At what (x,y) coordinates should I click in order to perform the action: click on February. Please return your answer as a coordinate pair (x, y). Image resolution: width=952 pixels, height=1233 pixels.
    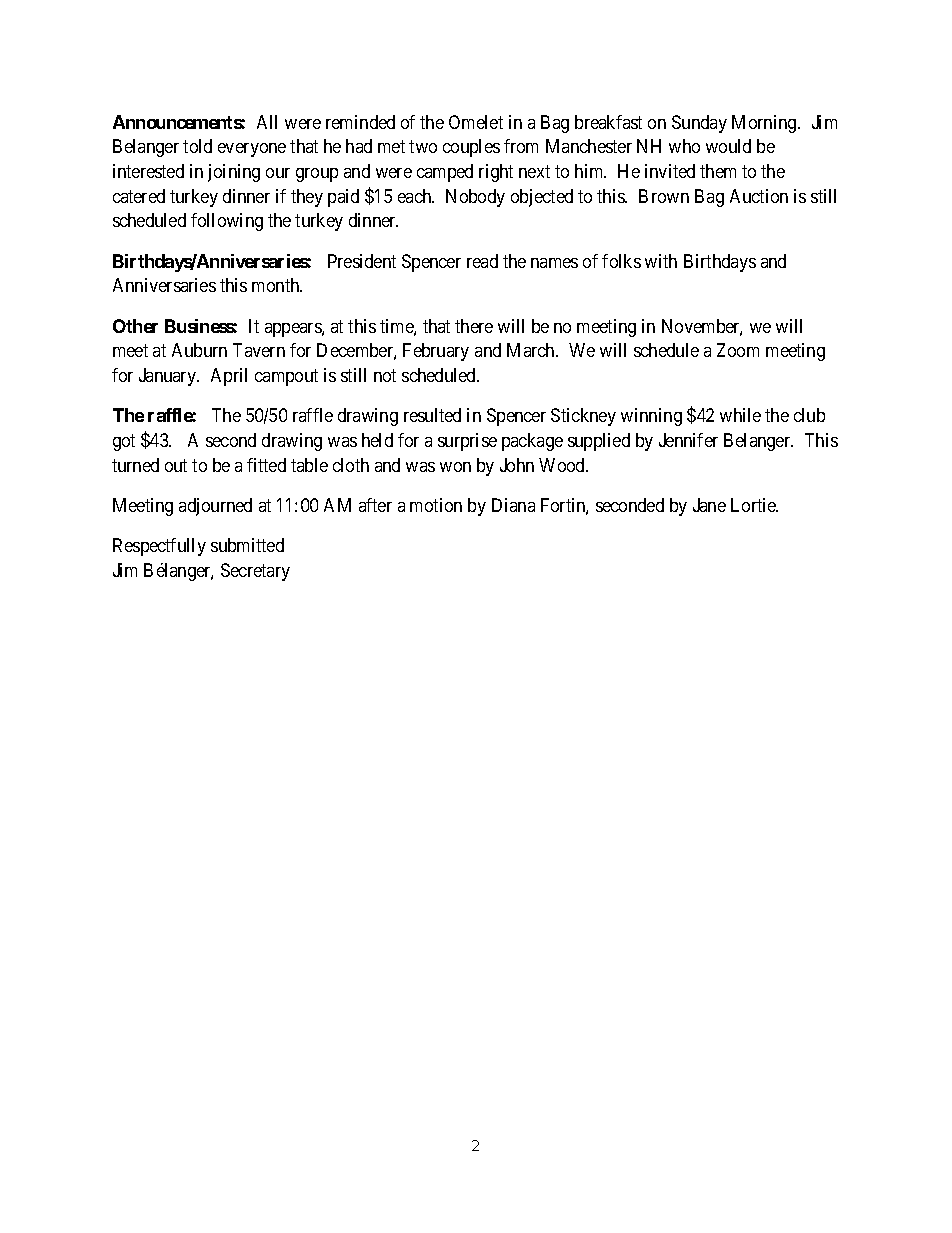
    Looking at the image, I should click on (436, 352).
